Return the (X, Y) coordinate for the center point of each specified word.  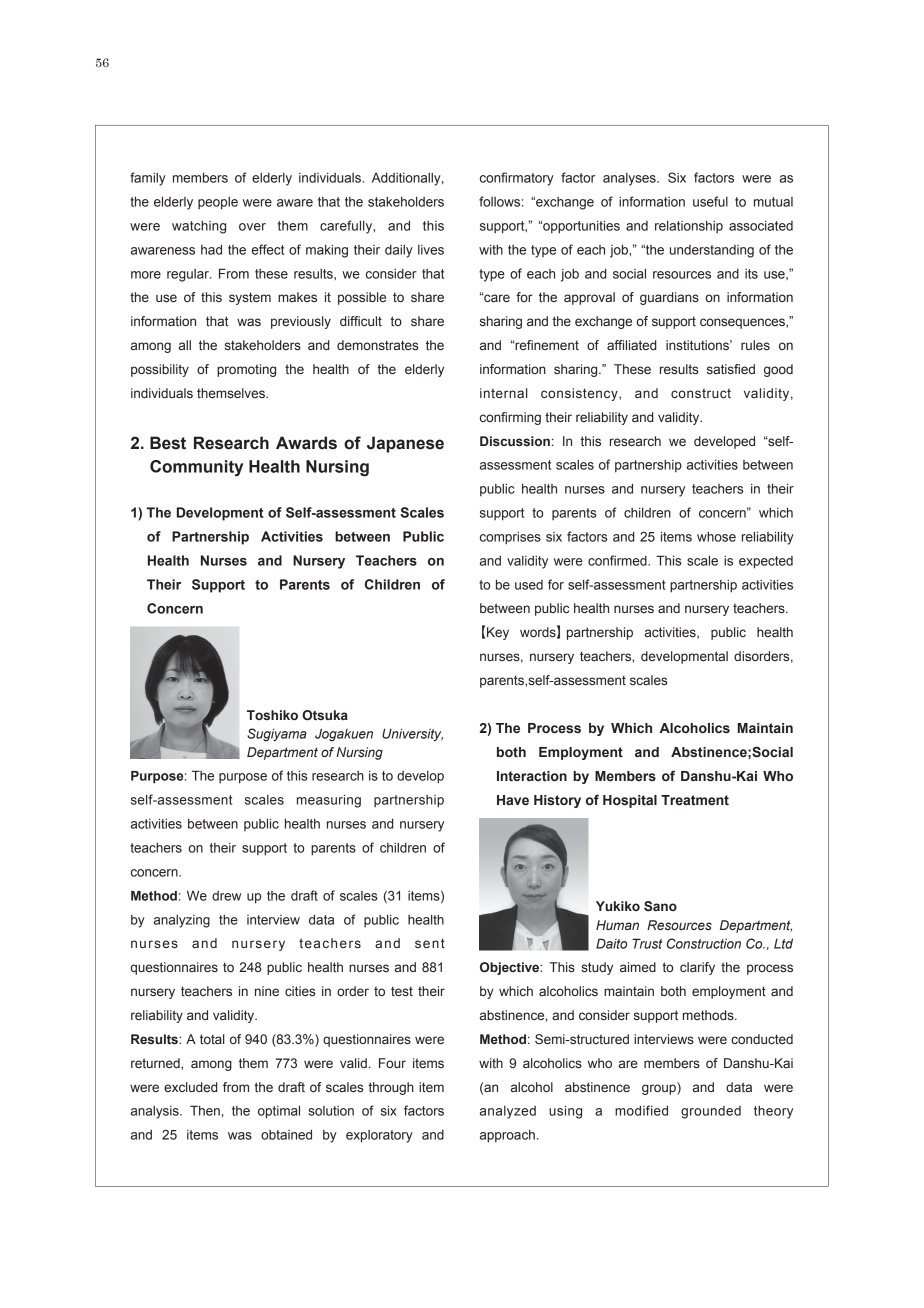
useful (710, 201)
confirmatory (517, 179)
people (218, 203)
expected (766, 562)
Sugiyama (277, 735)
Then (205, 1110)
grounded (711, 1112)
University (412, 735)
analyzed (508, 1112)
